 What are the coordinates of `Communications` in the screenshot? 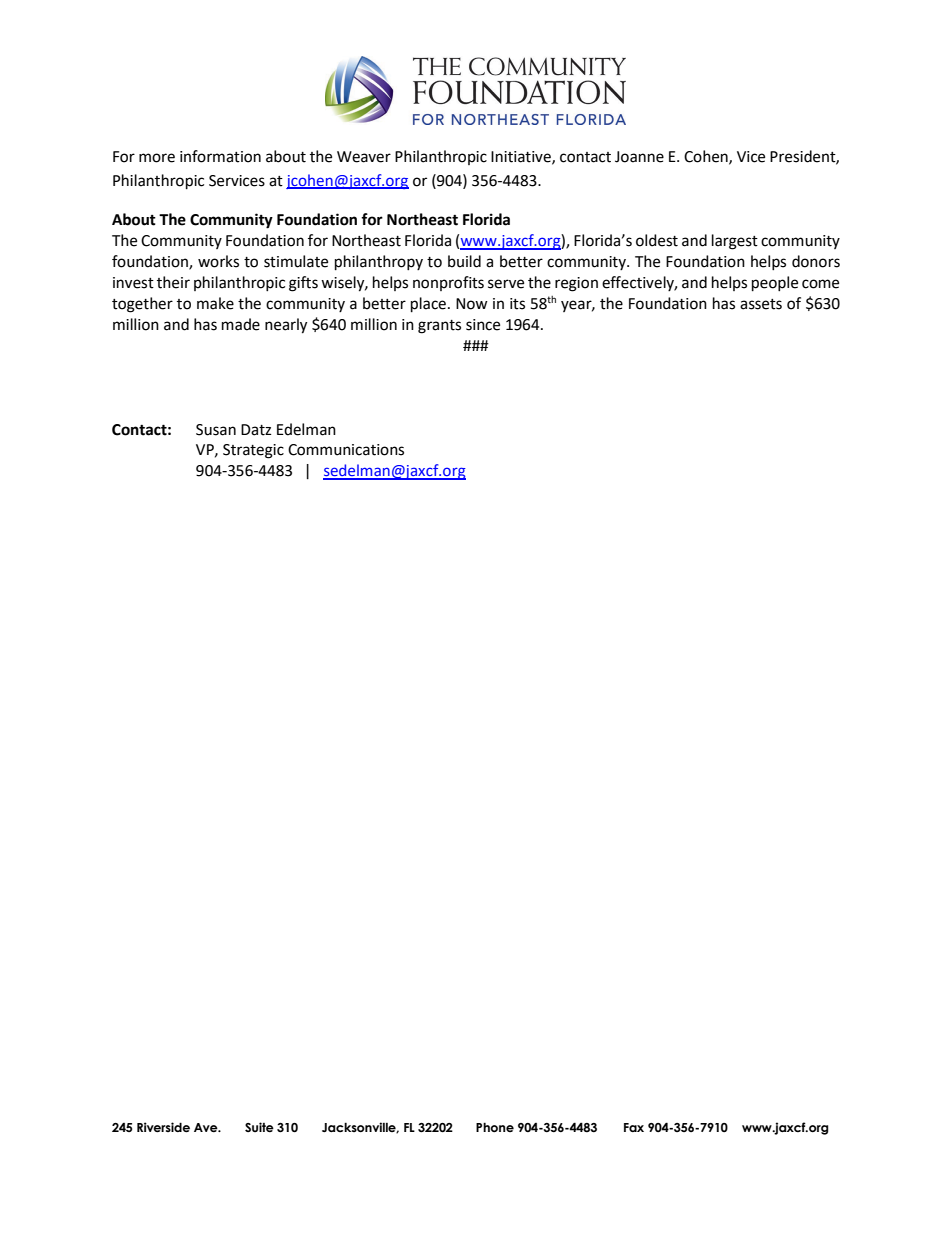 It's located at (346, 450).
